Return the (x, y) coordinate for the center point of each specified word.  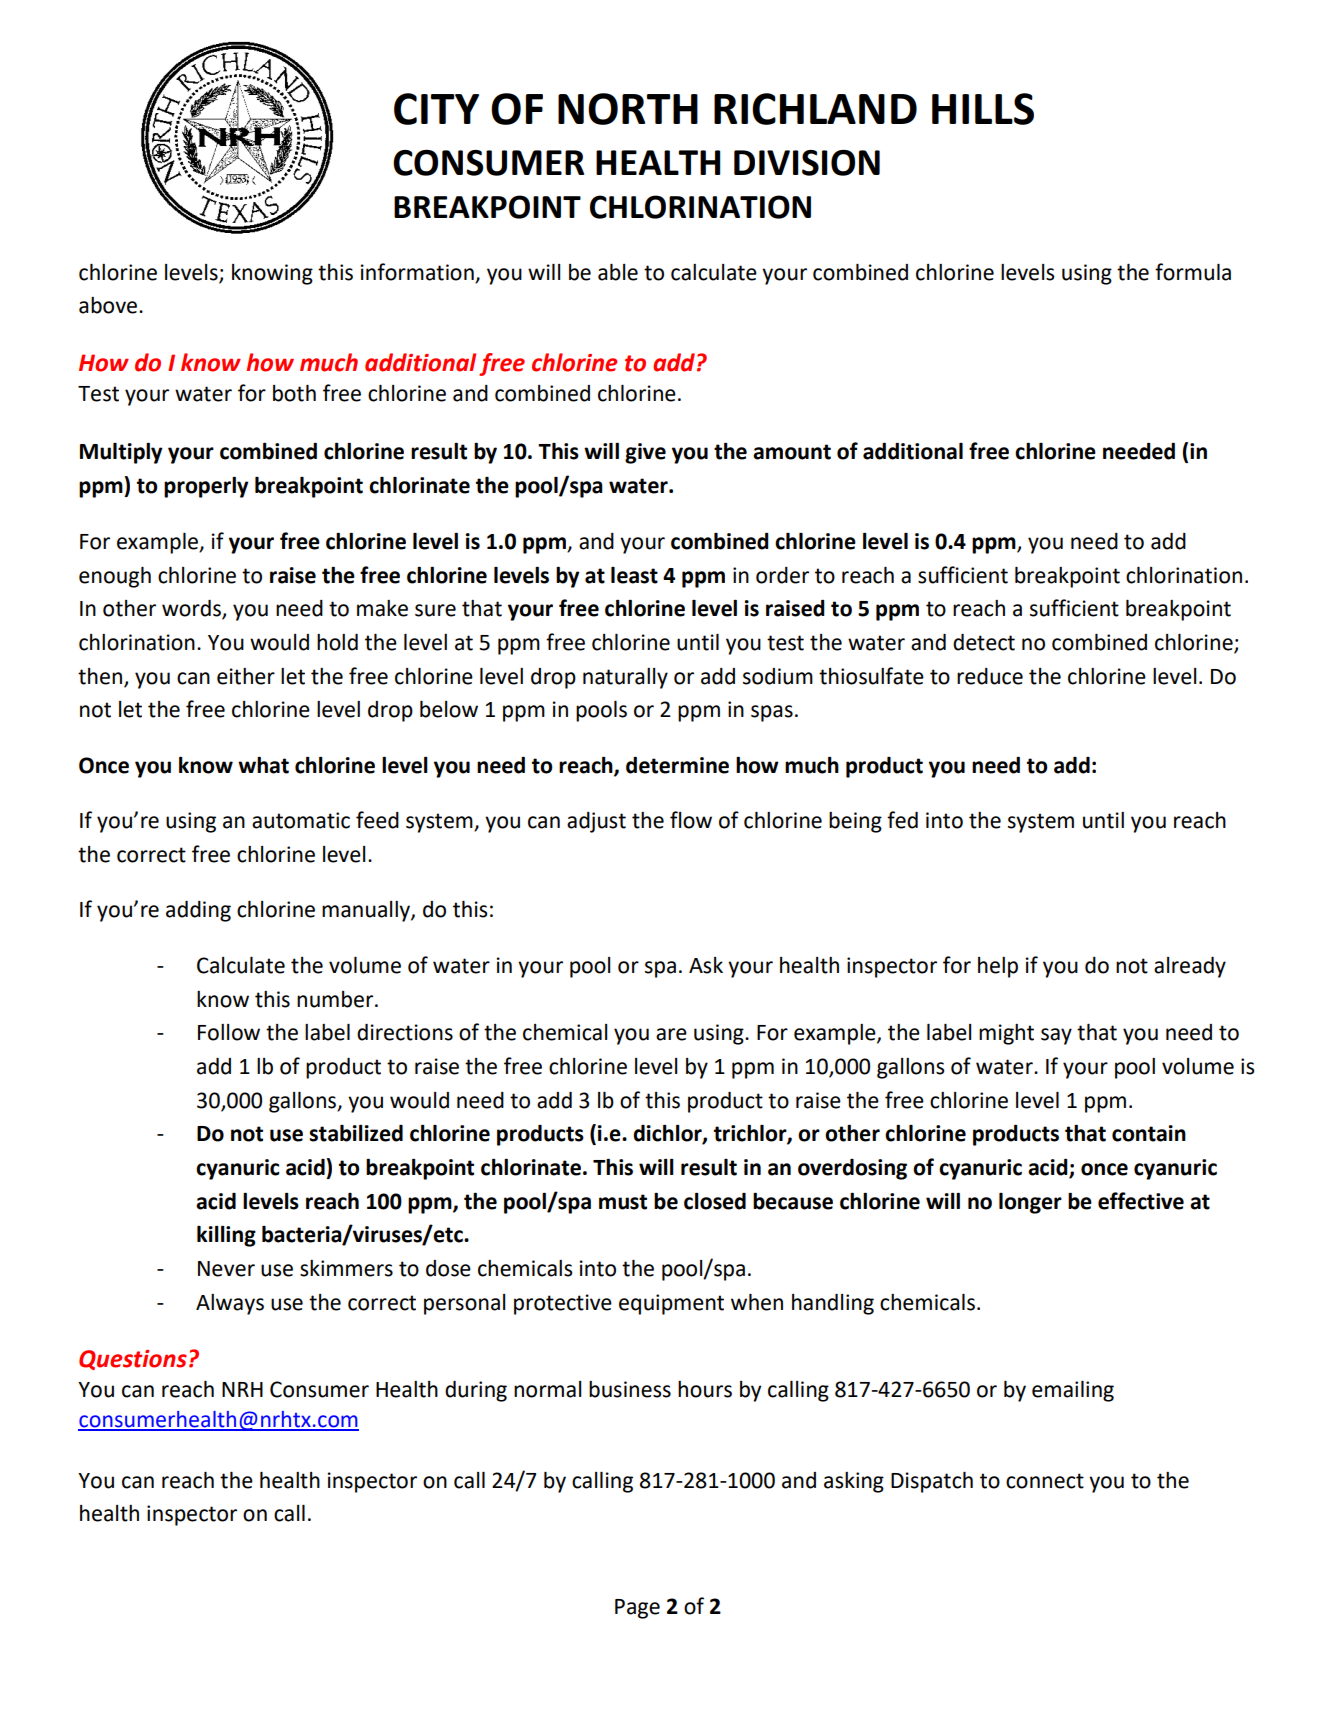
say (1056, 1036)
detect (984, 642)
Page (637, 1609)
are (671, 1034)
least (634, 575)
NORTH (628, 109)
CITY (436, 109)
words (192, 609)
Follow (229, 1032)
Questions (133, 1360)
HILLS (983, 109)
